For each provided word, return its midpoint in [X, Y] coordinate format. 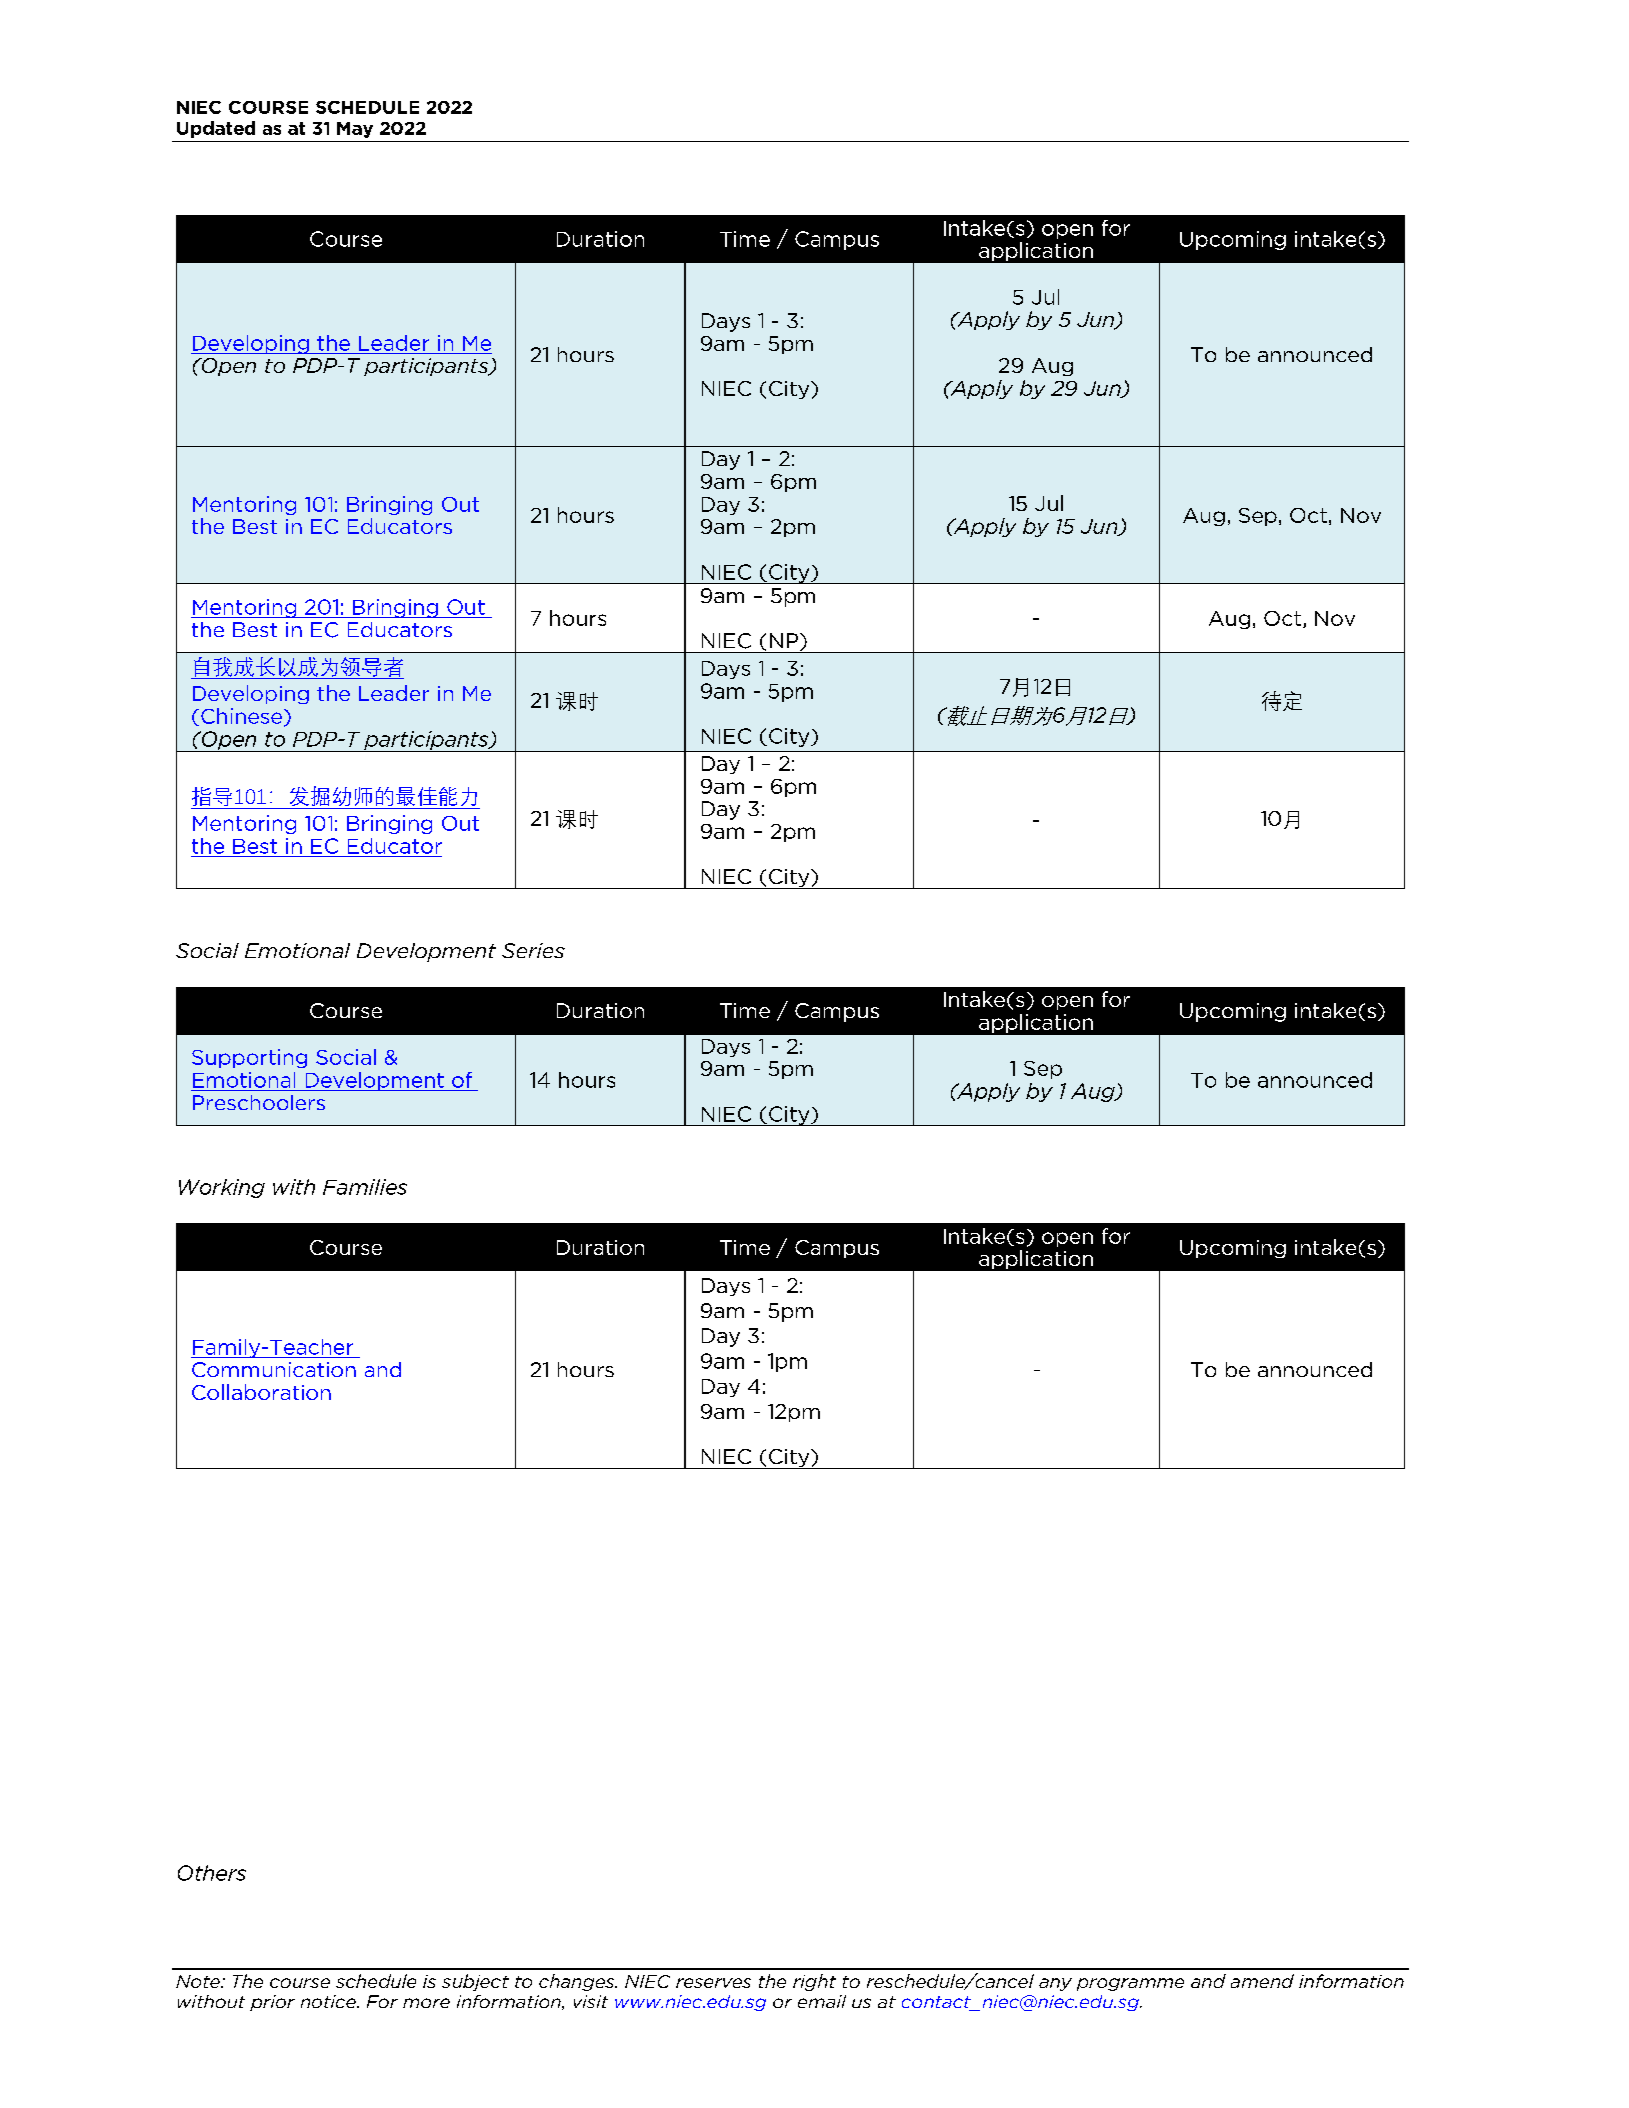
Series [533, 950]
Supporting [249, 1058]
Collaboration [261, 1392]
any [1055, 1984]
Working [222, 1188]
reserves [713, 1983]
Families [365, 1187]
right [814, 1982]
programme [1130, 1984]
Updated [216, 129]
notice [329, 2001]
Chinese [241, 716]
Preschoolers [259, 1102]
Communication [274, 1369]
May [355, 130]
